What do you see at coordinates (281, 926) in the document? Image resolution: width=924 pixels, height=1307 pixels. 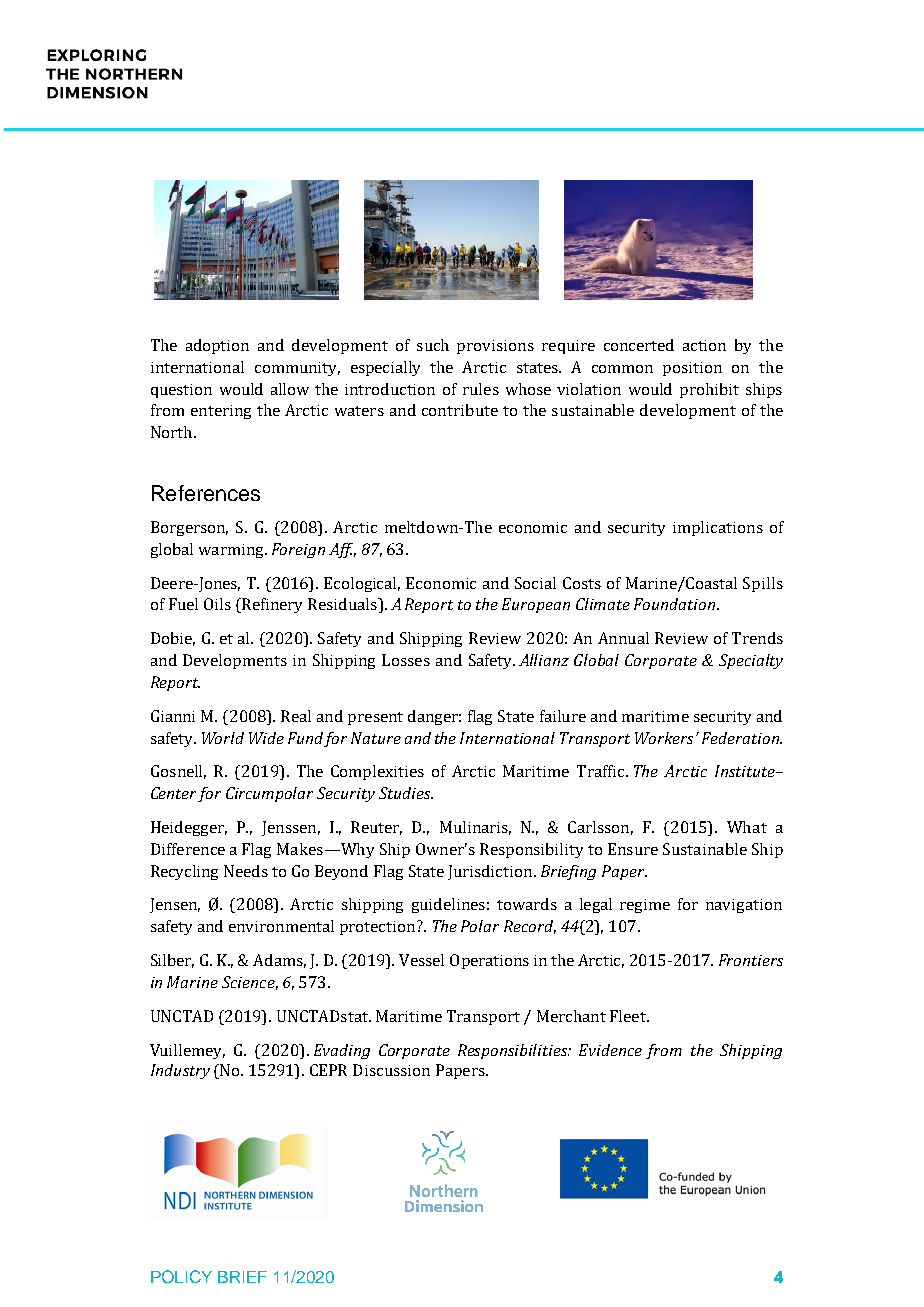 I see `environmental` at bounding box center [281, 926].
